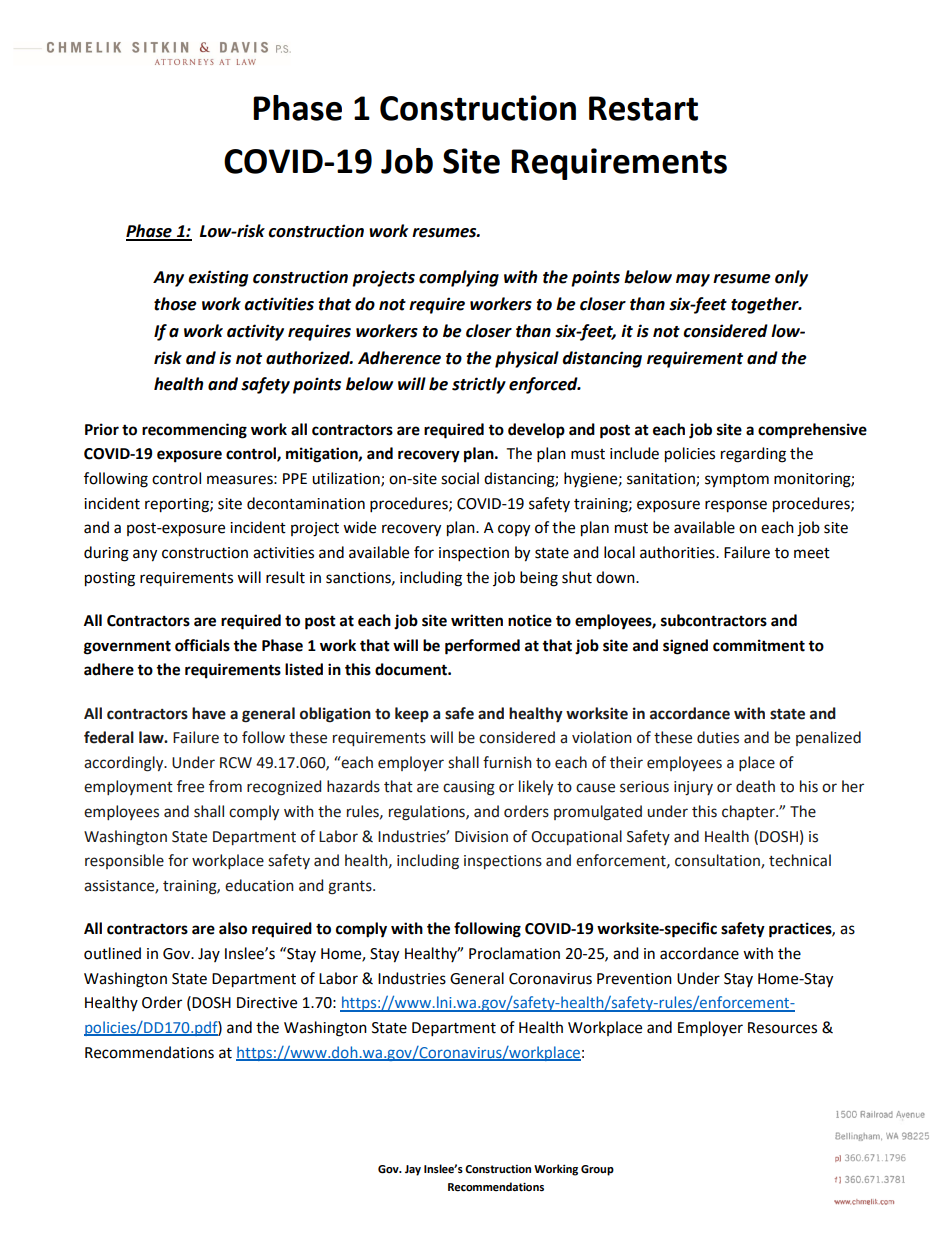 The image size is (952, 1233). I want to click on those, so click(175, 304).
